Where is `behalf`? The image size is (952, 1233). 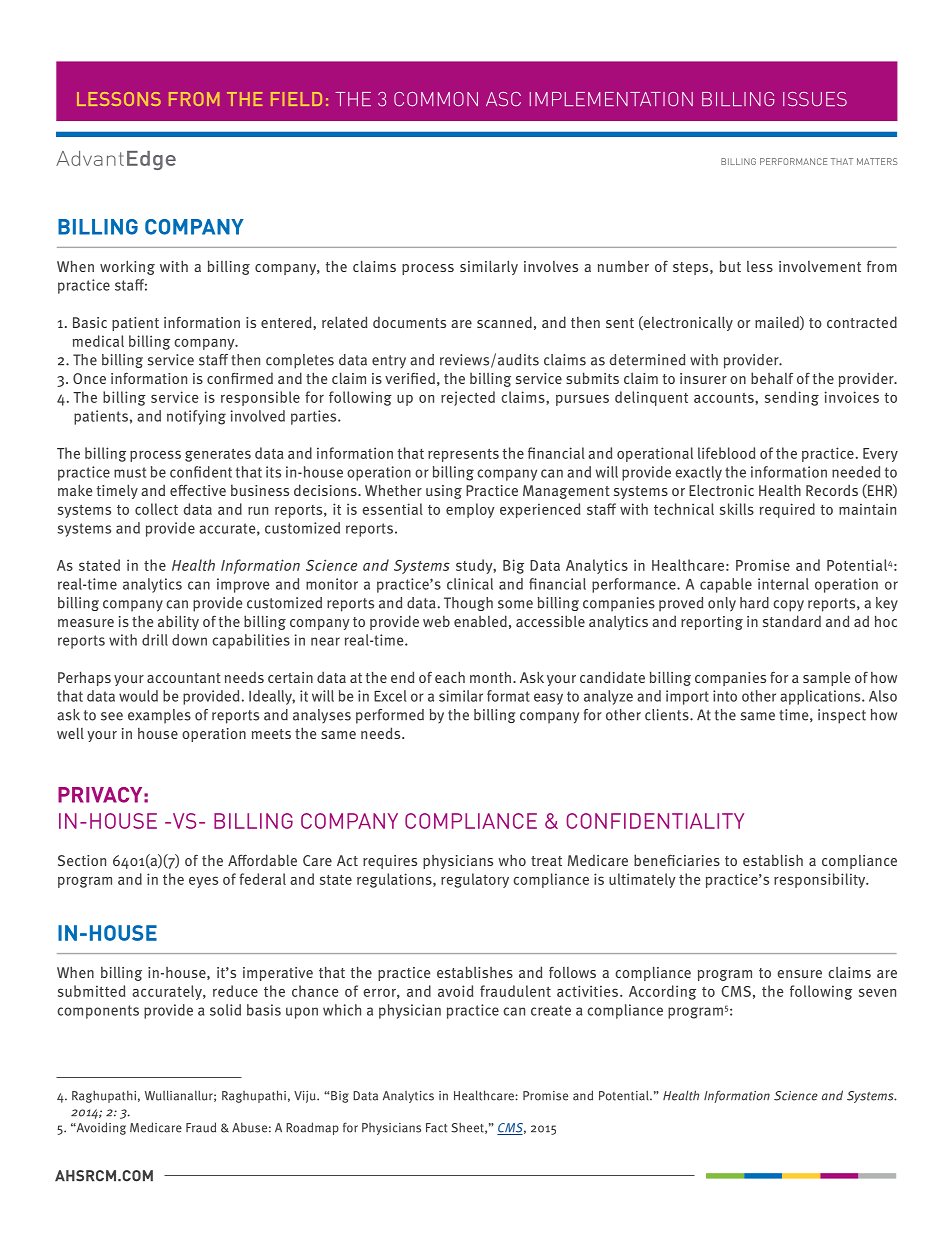 behalf is located at coordinates (772, 378).
